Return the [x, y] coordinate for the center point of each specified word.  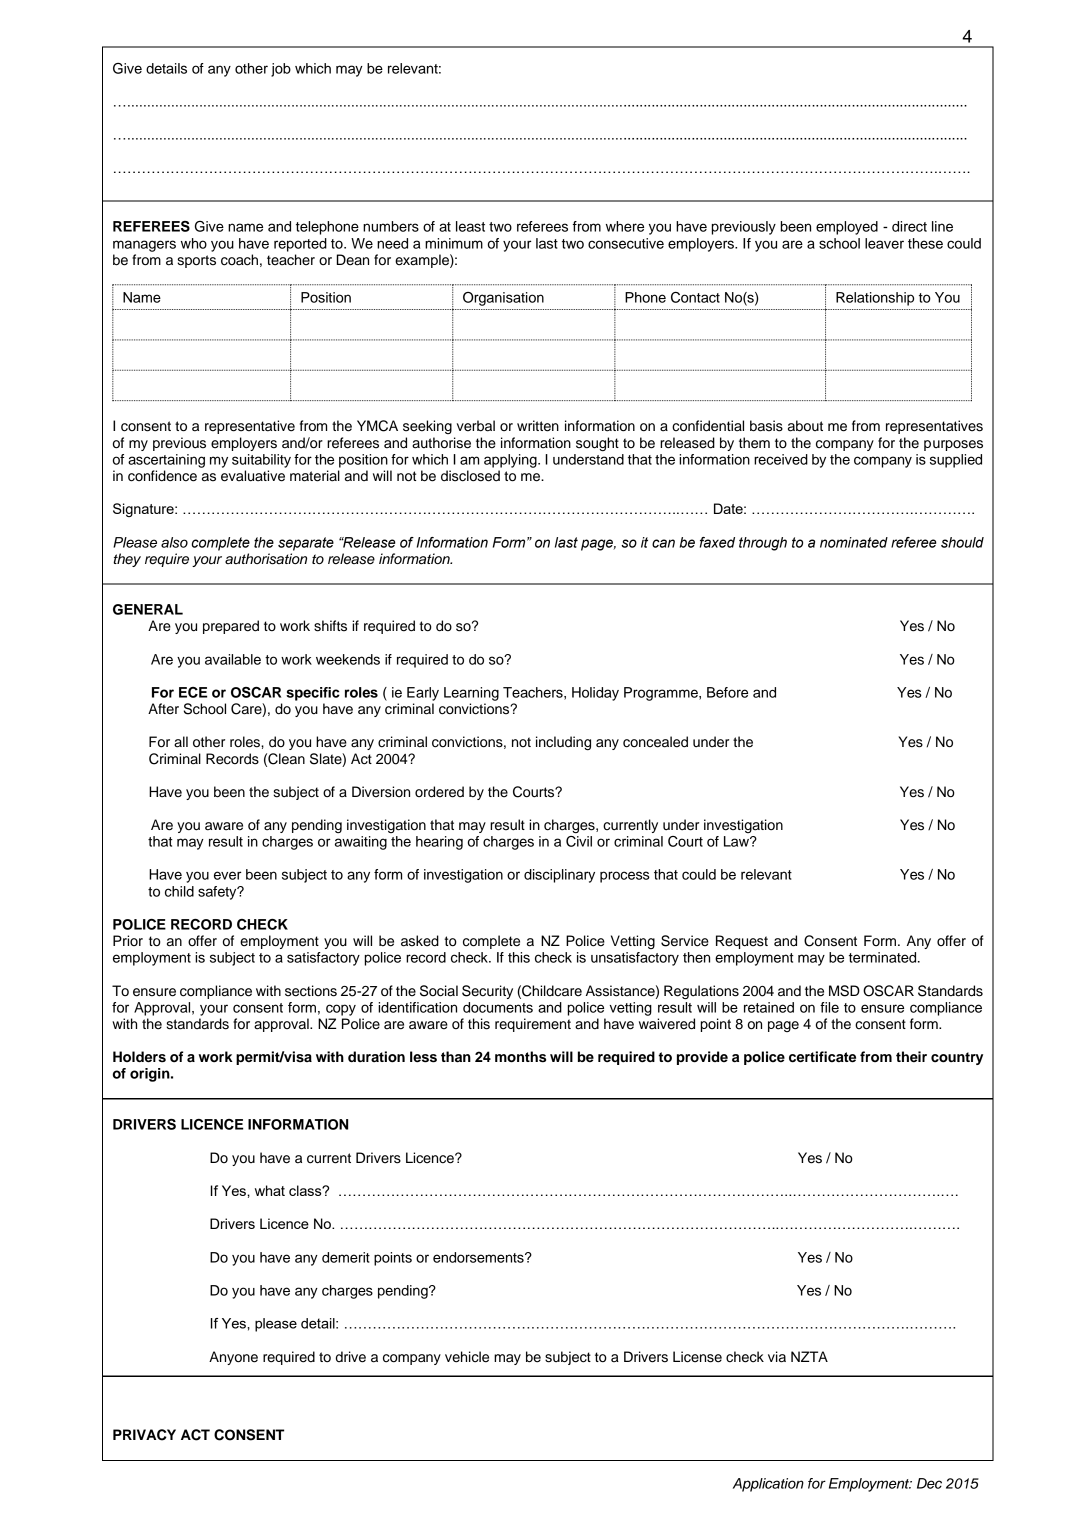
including [563, 743]
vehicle [467, 1357]
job [281, 70]
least [470, 226]
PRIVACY [144, 1435]
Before [727, 692]
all [181, 742]
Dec [929, 1483]
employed [847, 228]
